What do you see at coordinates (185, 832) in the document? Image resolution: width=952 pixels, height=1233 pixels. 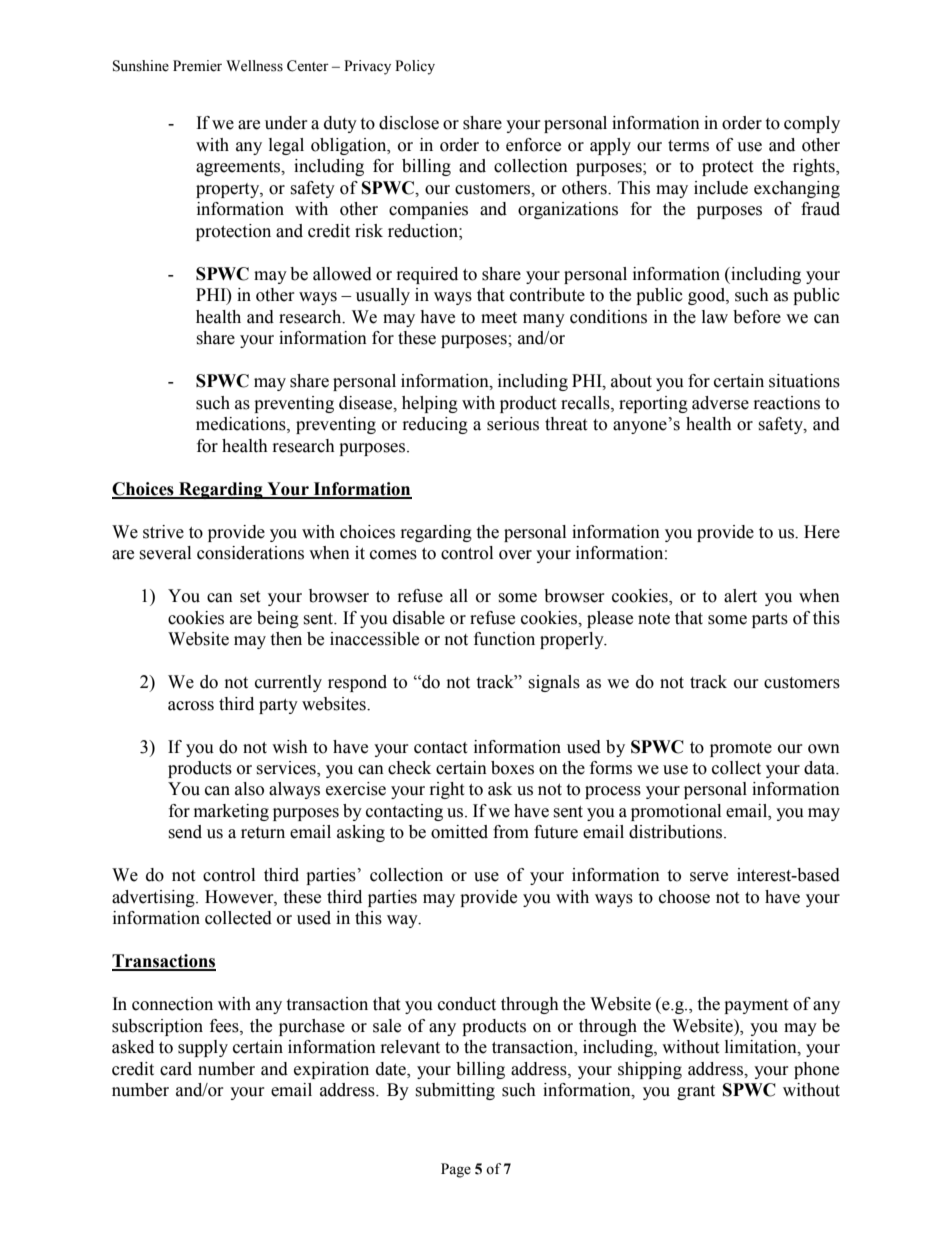 I see `send` at bounding box center [185, 832].
